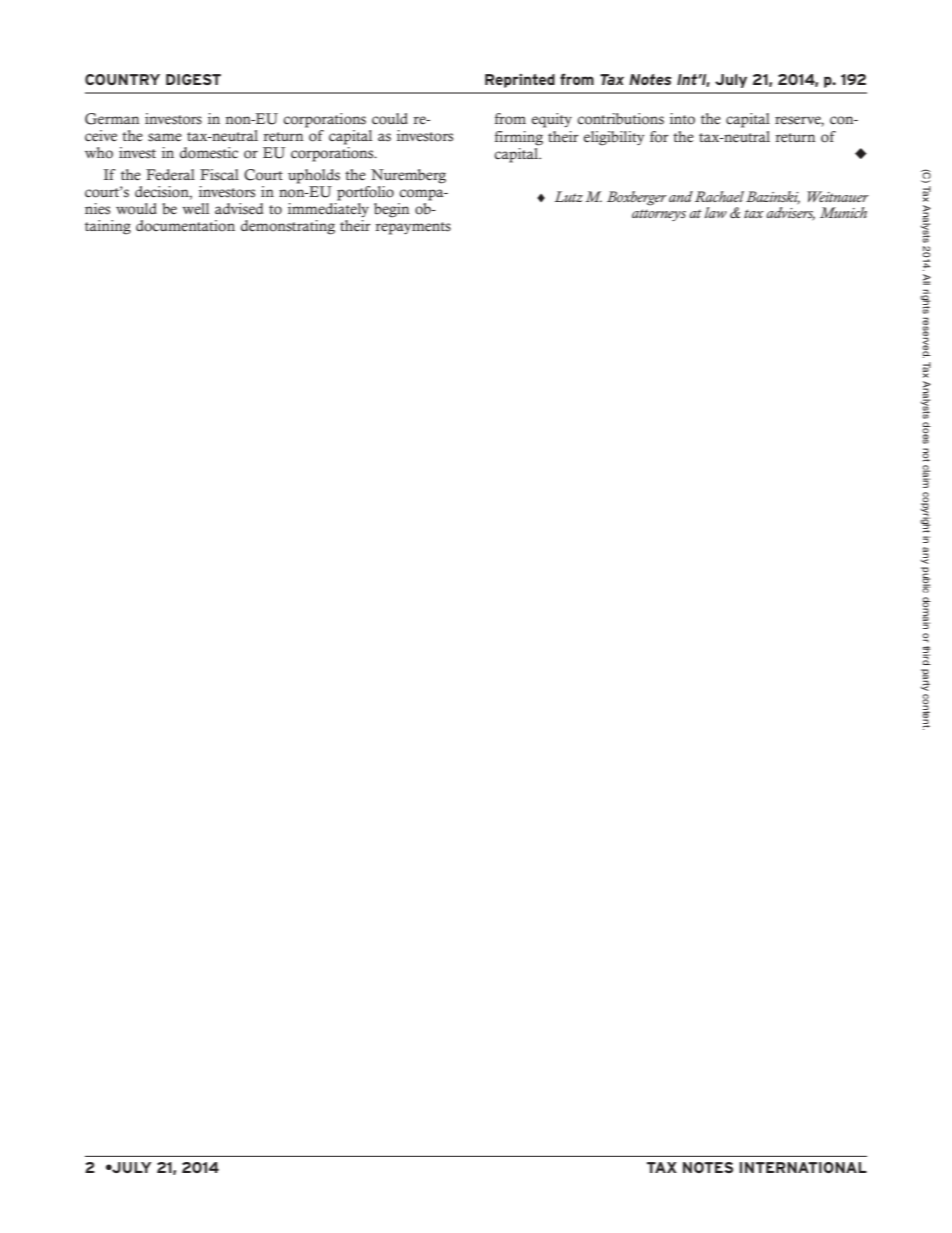  What do you see at coordinates (195, 209) in the document?
I see `well` at bounding box center [195, 209].
